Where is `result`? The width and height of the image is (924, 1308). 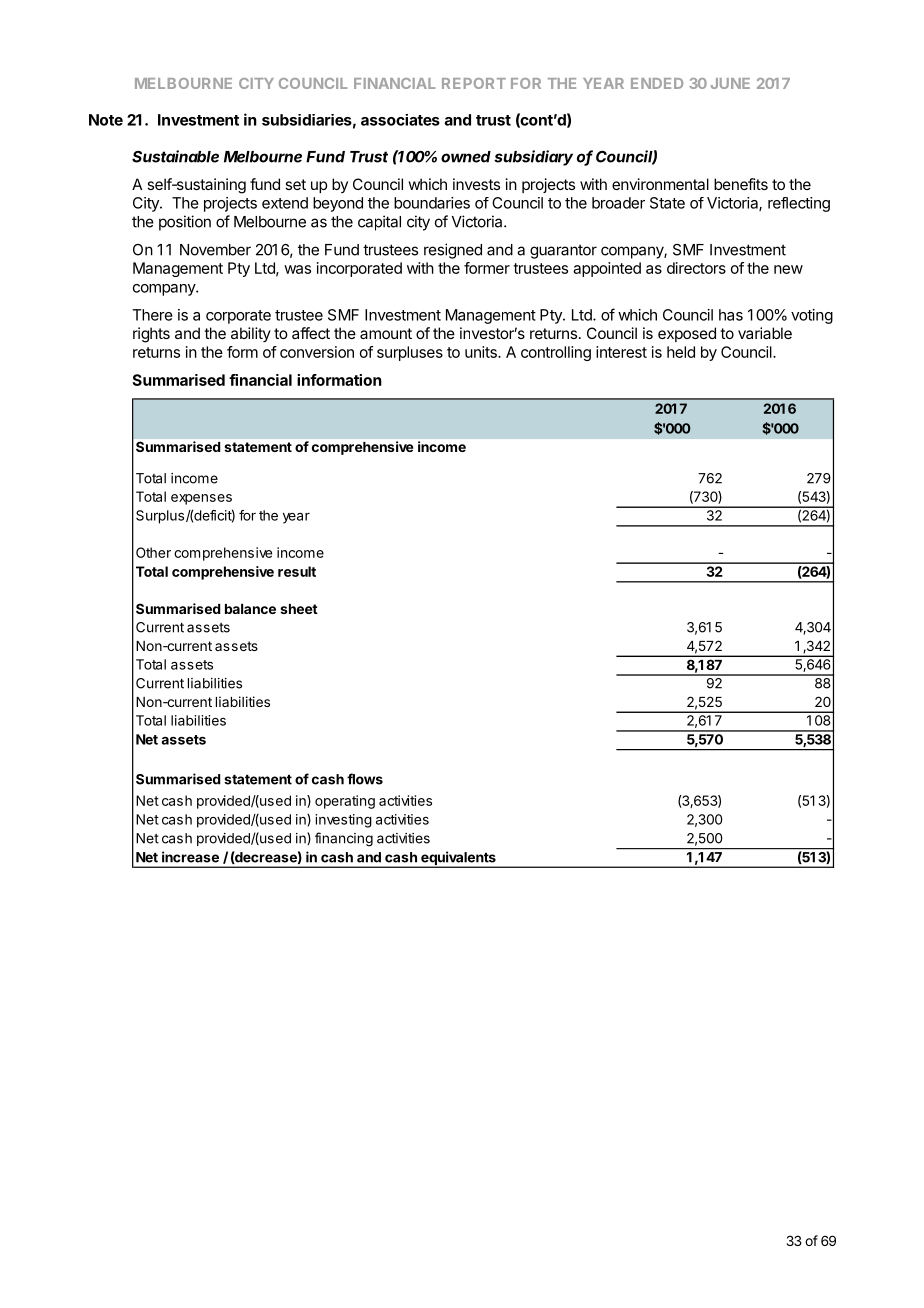
result is located at coordinates (297, 571).
